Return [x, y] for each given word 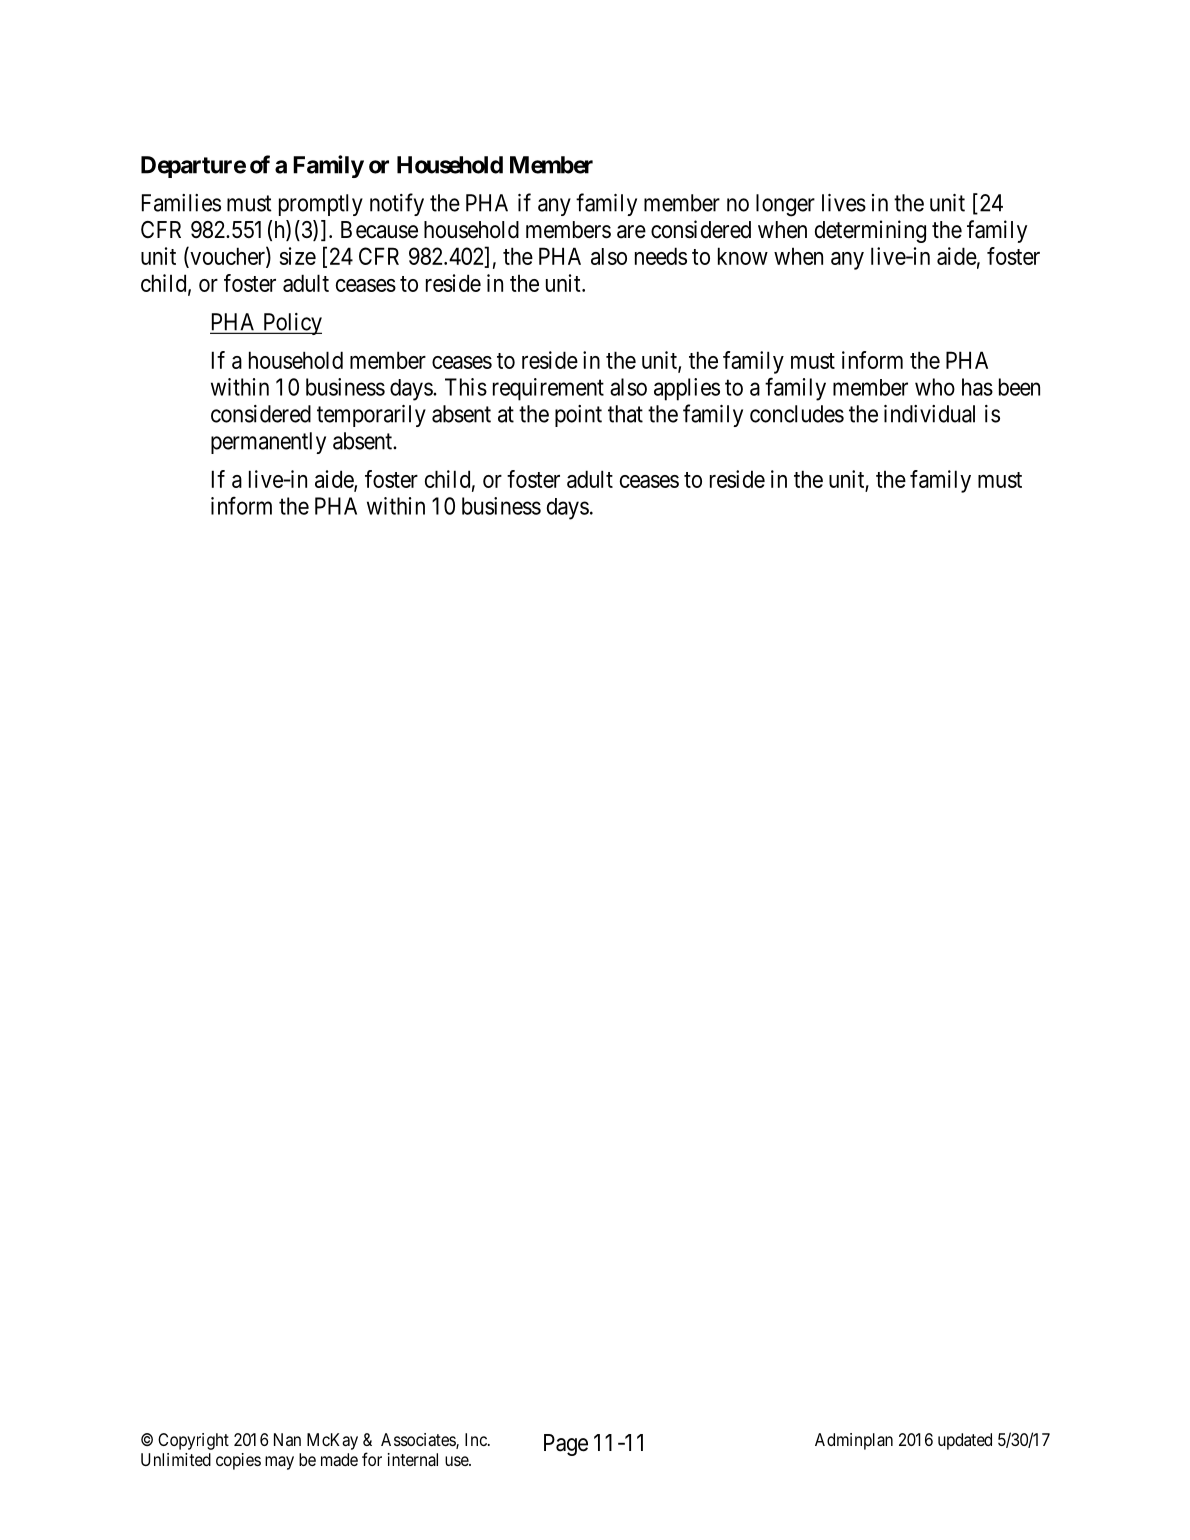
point [578, 416]
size [298, 256]
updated [965, 1441]
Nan [287, 1439]
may [279, 1463]
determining [870, 231]
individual [929, 414]
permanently [268, 443]
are [631, 232]
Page [566, 1445]
